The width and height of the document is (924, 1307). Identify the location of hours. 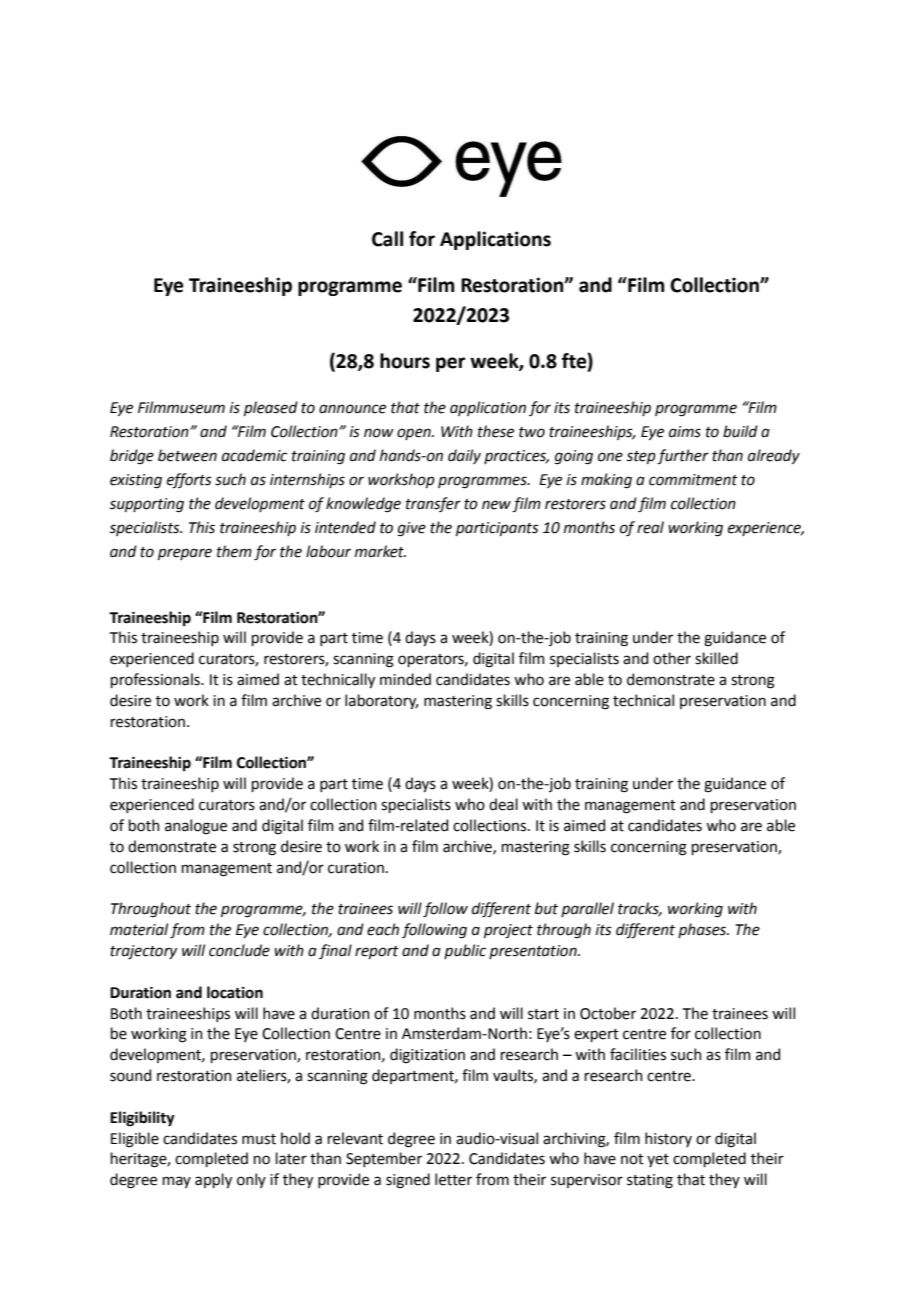
(405, 361).
